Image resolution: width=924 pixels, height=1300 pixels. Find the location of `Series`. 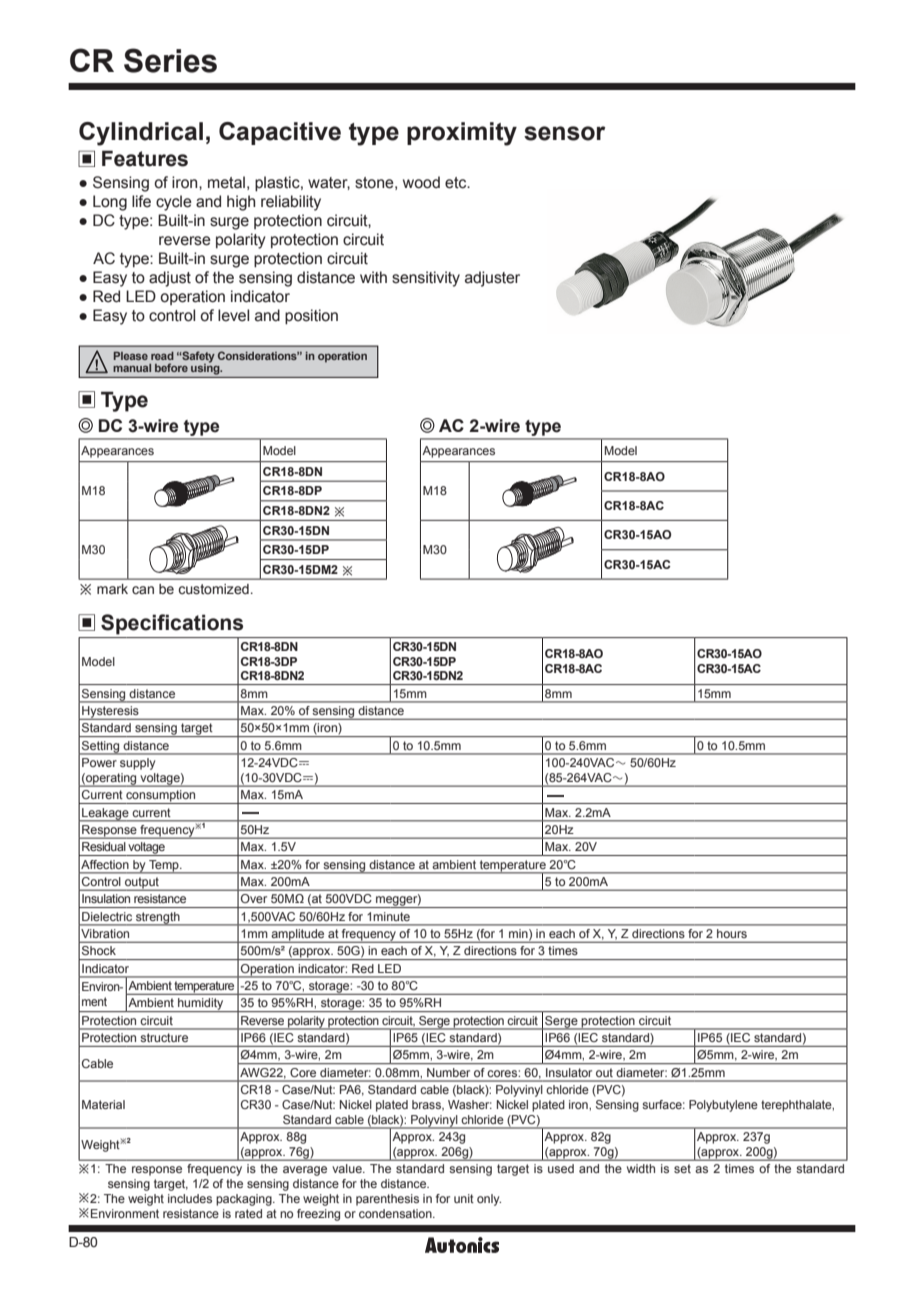

Series is located at coordinates (170, 60).
